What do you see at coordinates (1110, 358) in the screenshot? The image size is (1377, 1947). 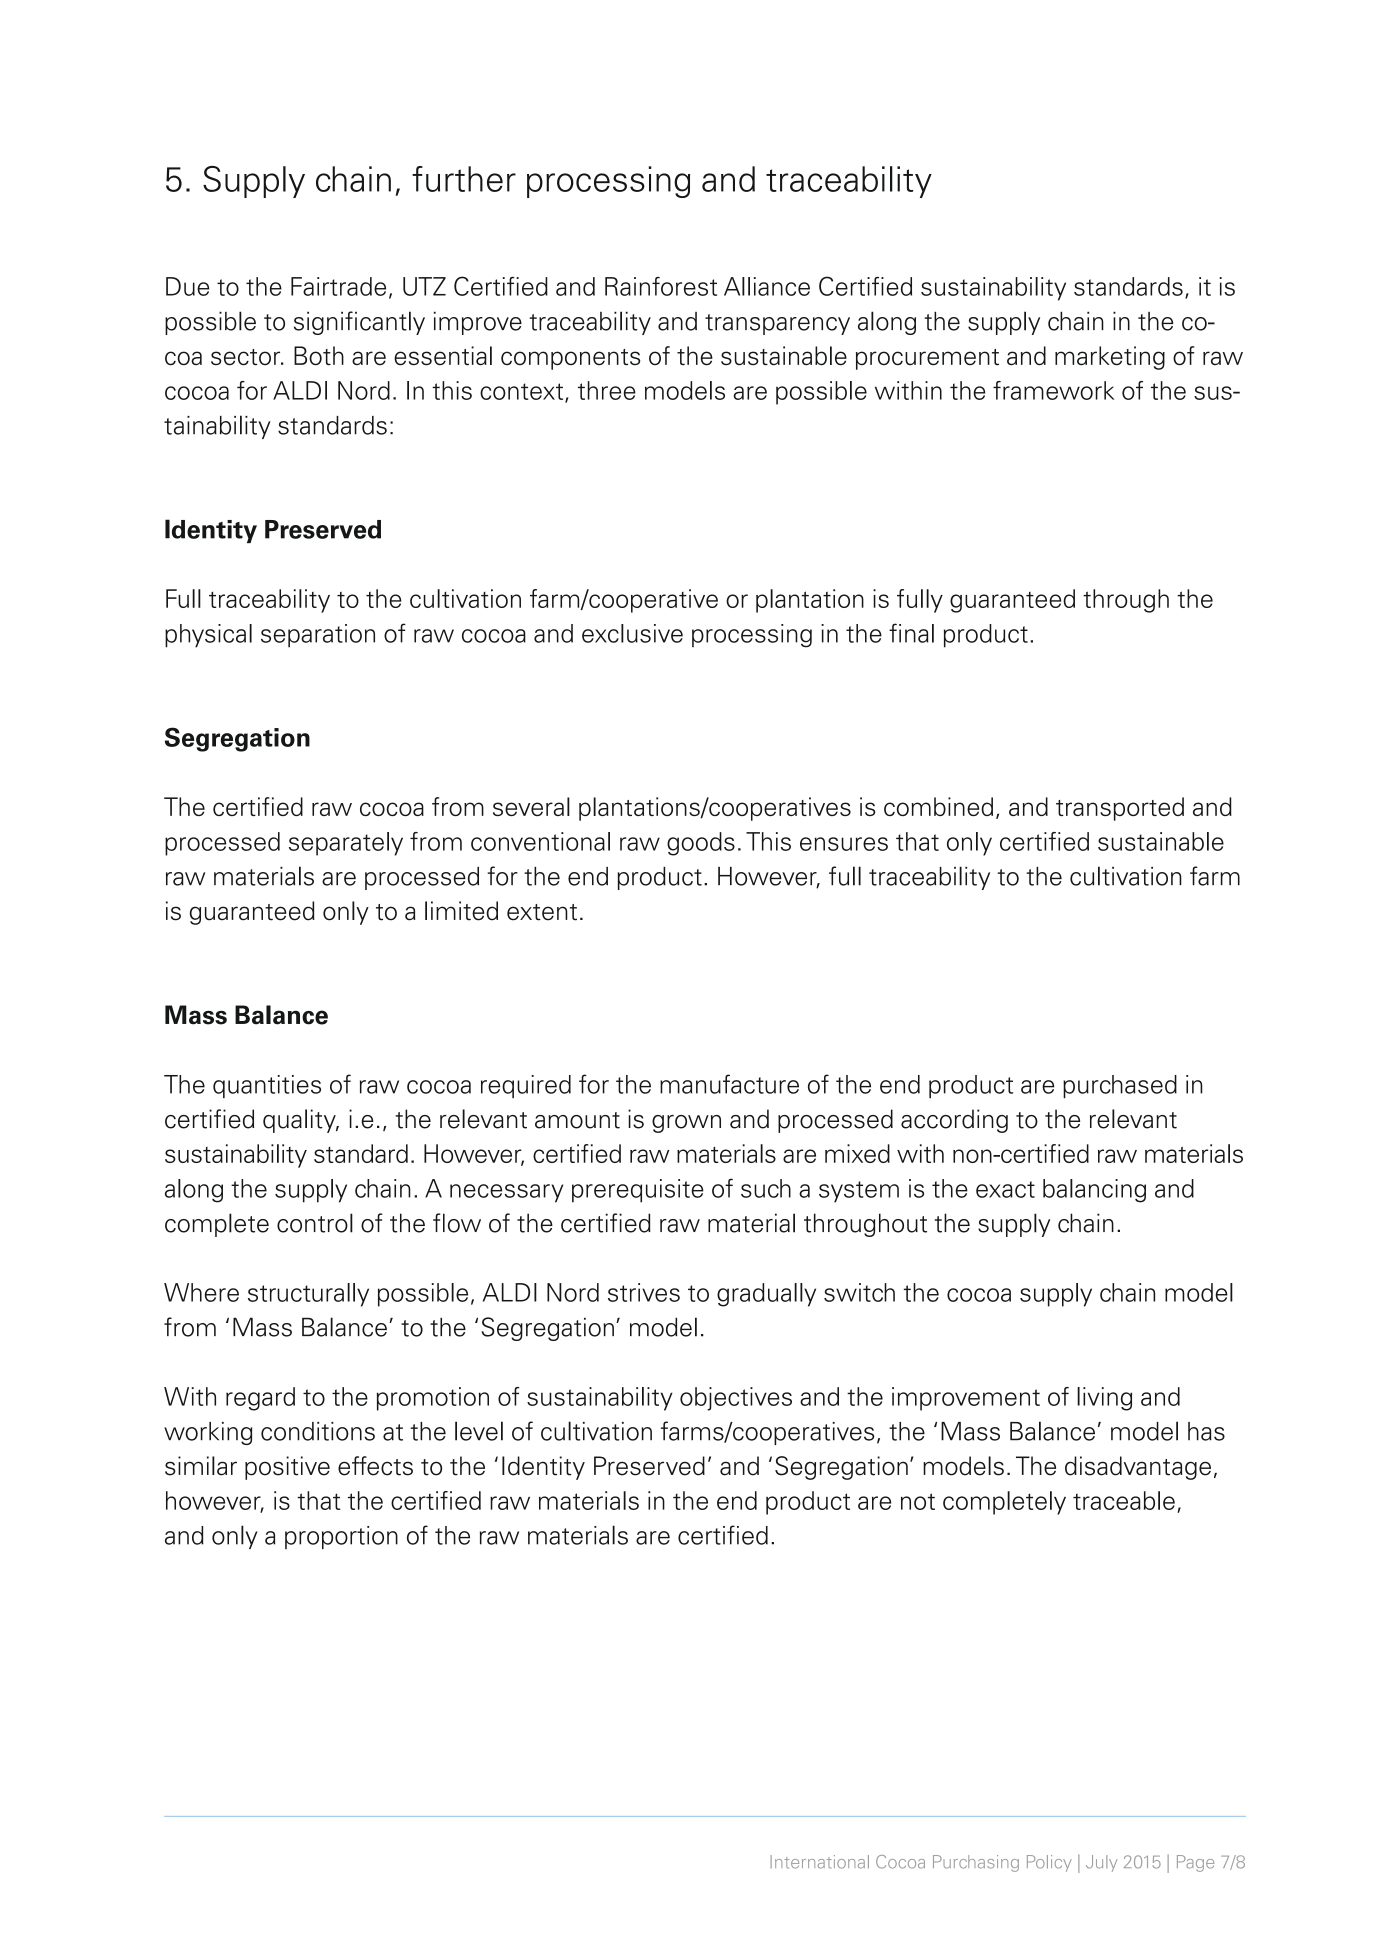 I see `marketing` at bounding box center [1110, 358].
